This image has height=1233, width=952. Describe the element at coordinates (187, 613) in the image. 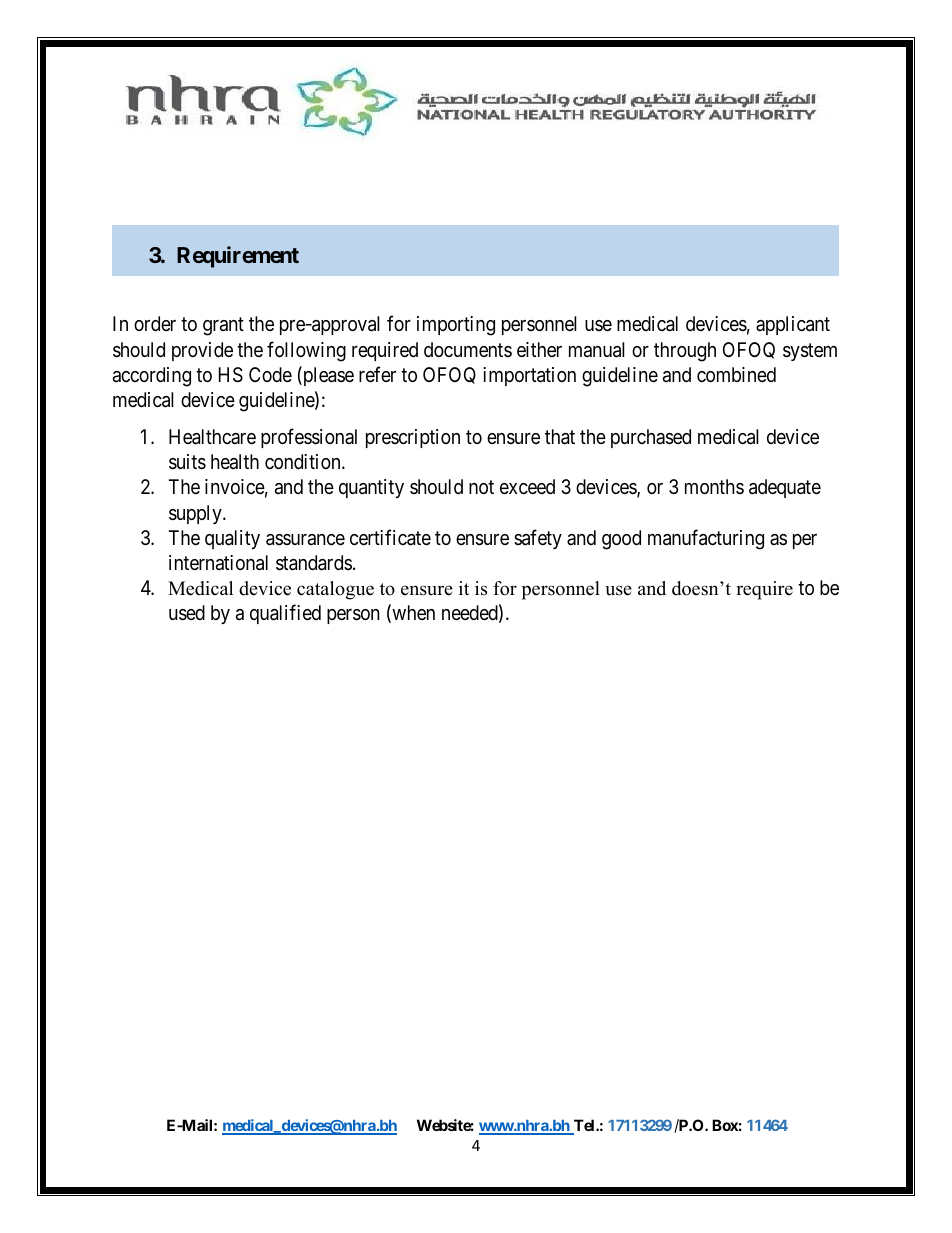

I see `used` at that location.
